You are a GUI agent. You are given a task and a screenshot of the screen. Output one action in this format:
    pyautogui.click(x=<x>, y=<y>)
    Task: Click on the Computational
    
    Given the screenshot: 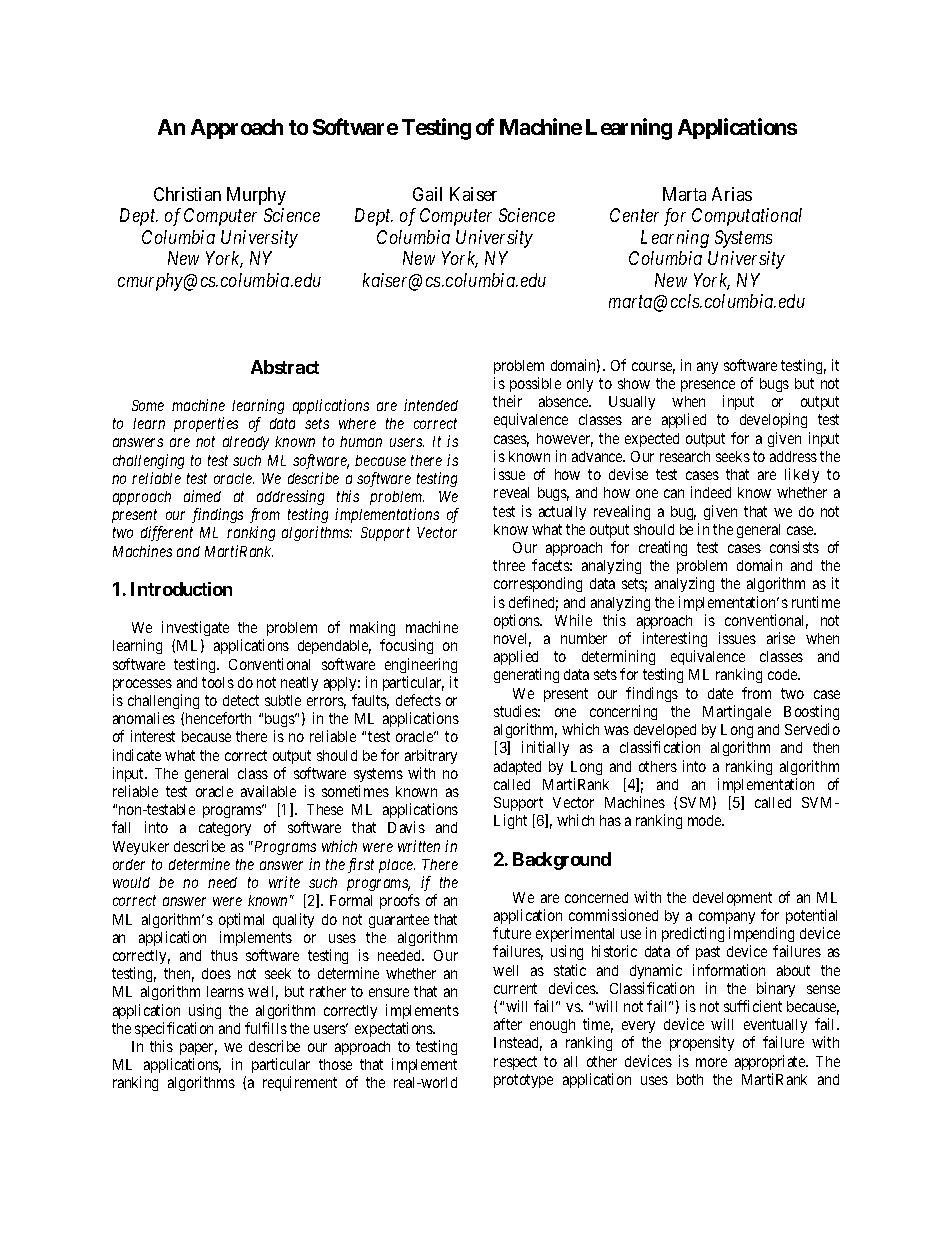 What is the action you would take?
    pyautogui.click(x=747, y=217)
